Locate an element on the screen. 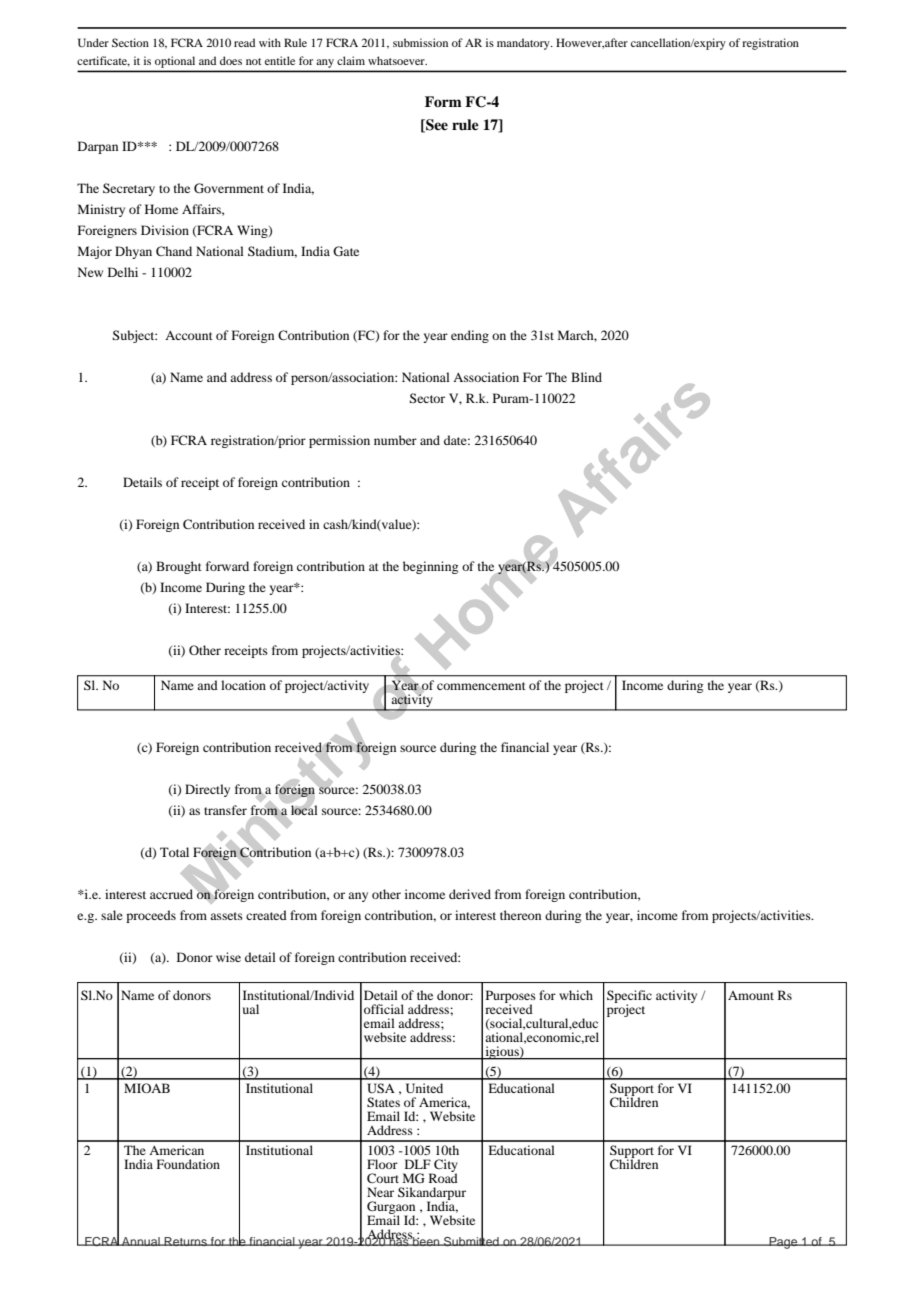  Brought is located at coordinates (179, 567).
